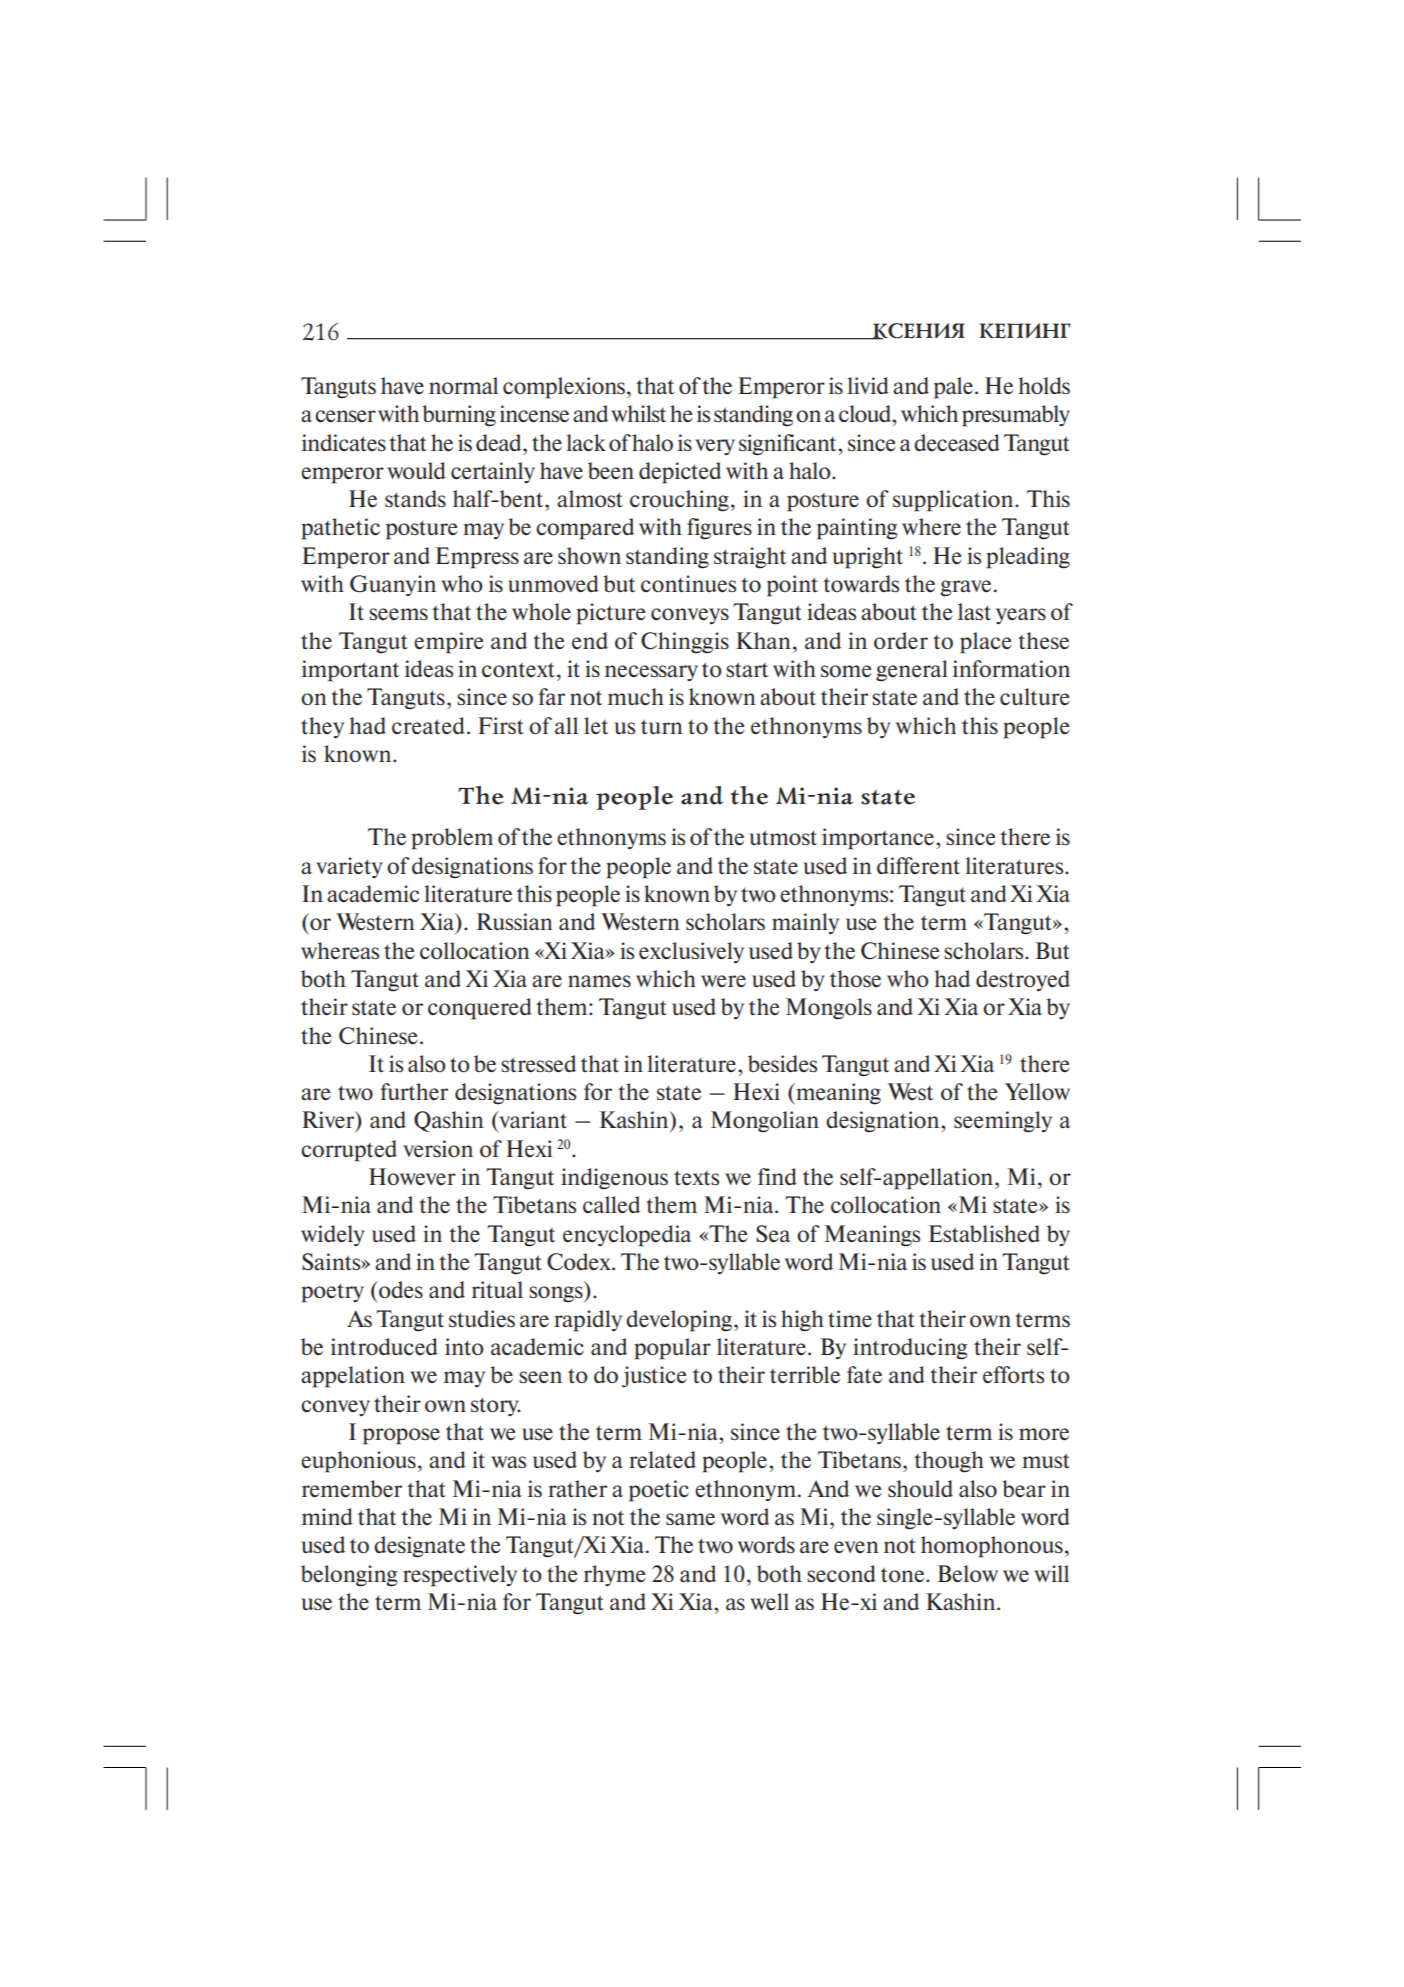 This document has width=1404, height=1987. Describe the element at coordinates (419, 1547) in the document. I see `designate` at that location.
